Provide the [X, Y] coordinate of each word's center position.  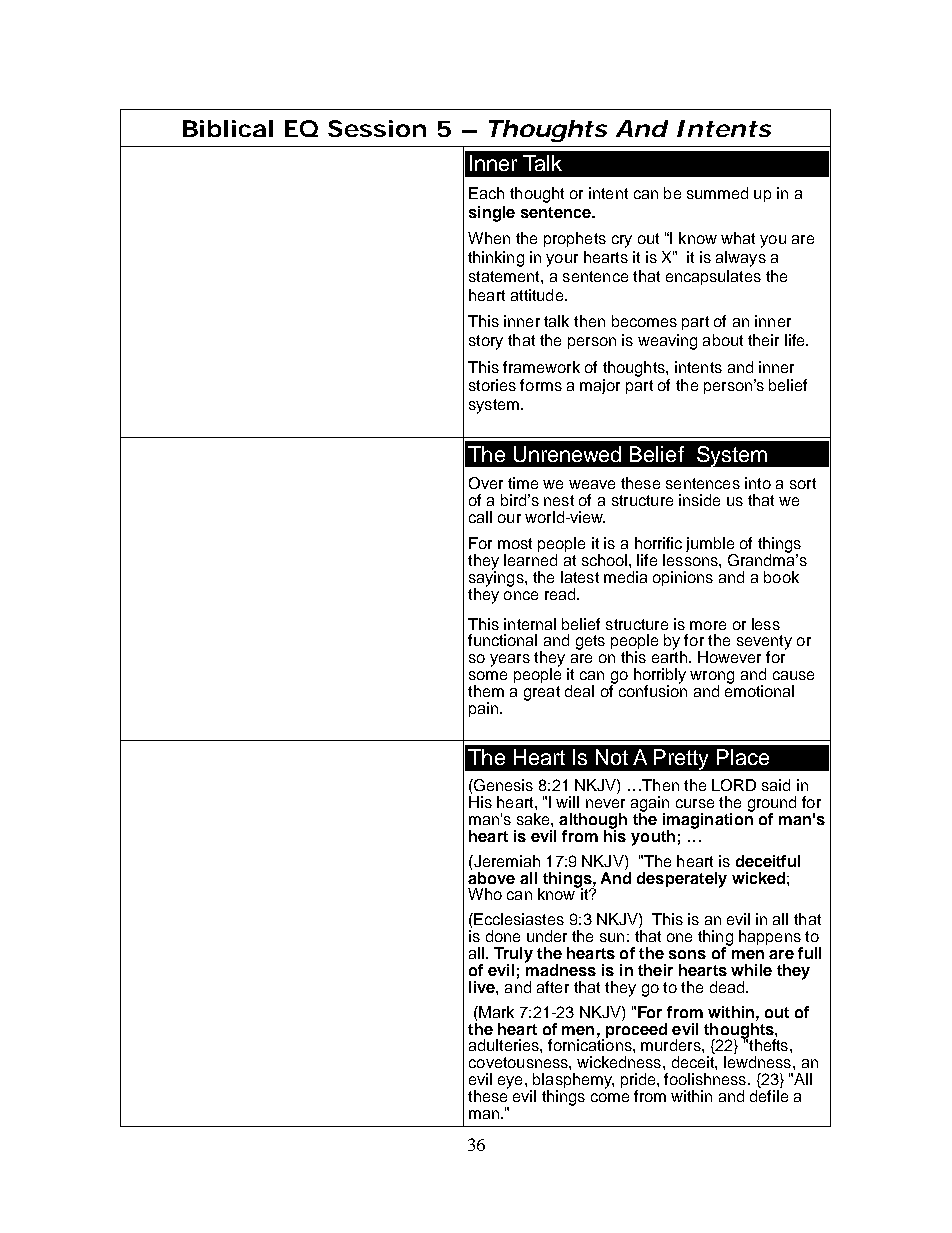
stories [492, 385]
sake [534, 819]
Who [485, 894]
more [708, 625]
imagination [708, 821]
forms [541, 385]
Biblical [228, 128]
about [723, 340]
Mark [495, 1012]
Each [486, 193]
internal [530, 624]
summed [717, 193]
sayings [497, 579]
